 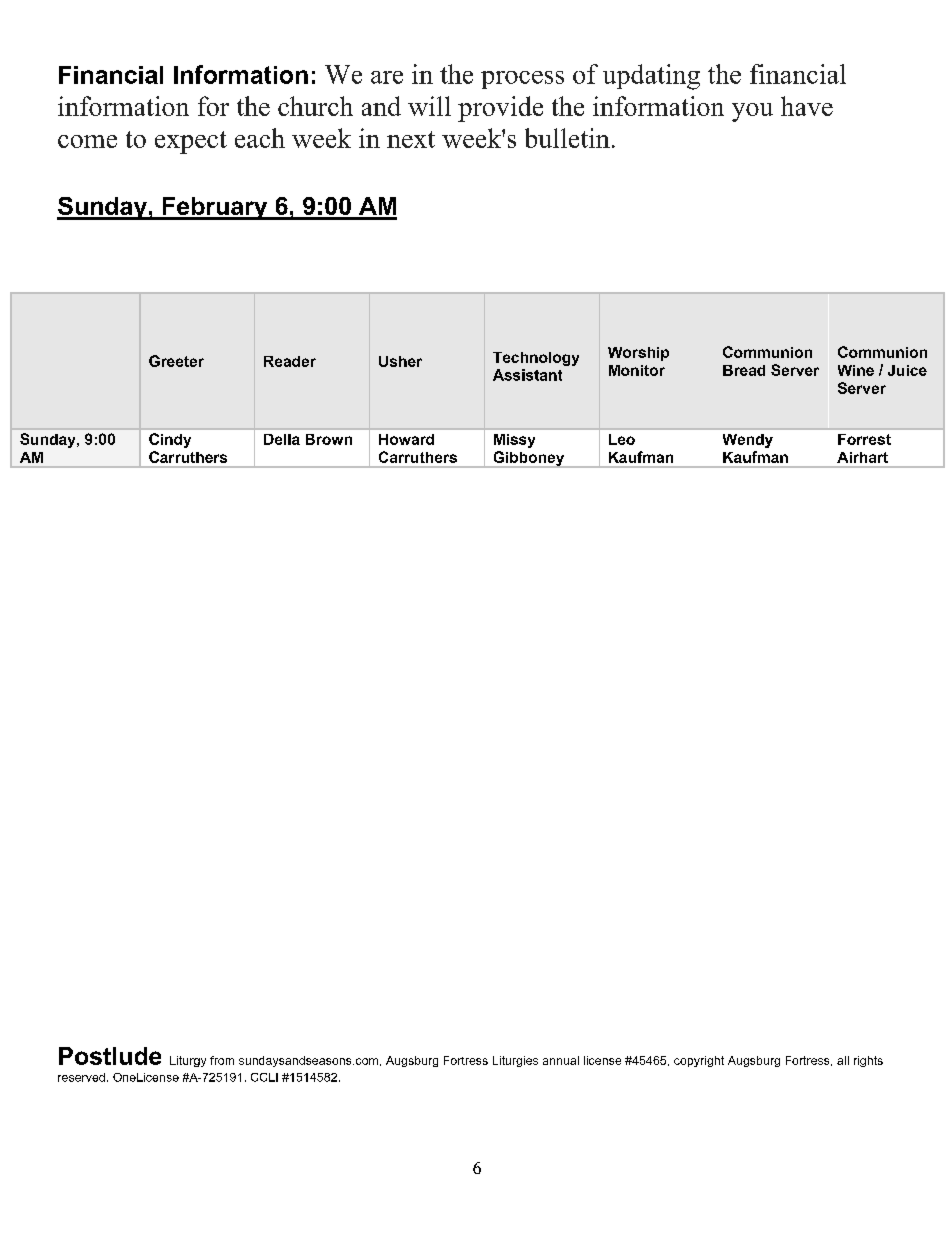 I want to click on Liturgy, so click(x=188, y=1061).
